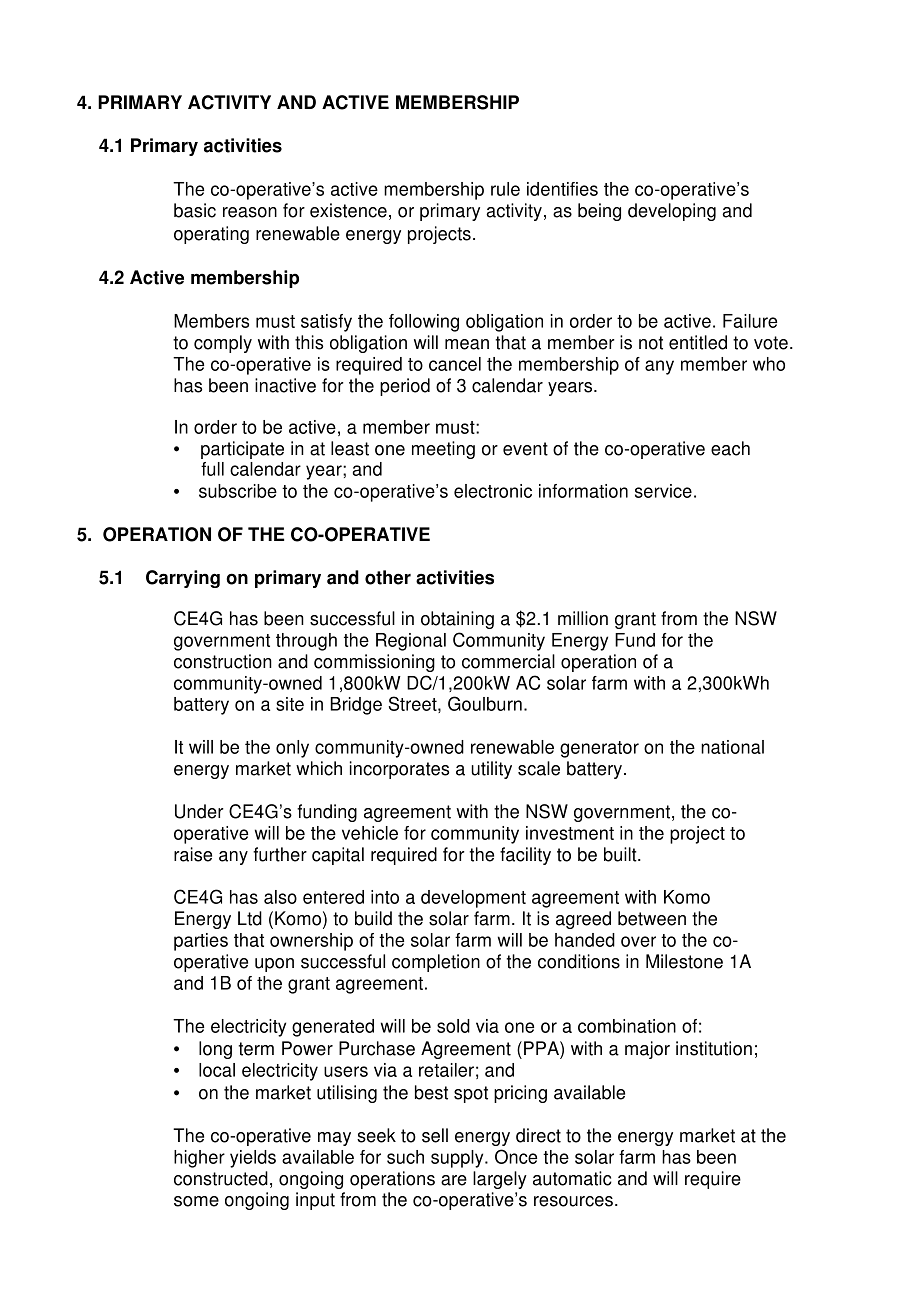  Describe the element at coordinates (684, 961) in the document. I see `Milestone` at that location.
